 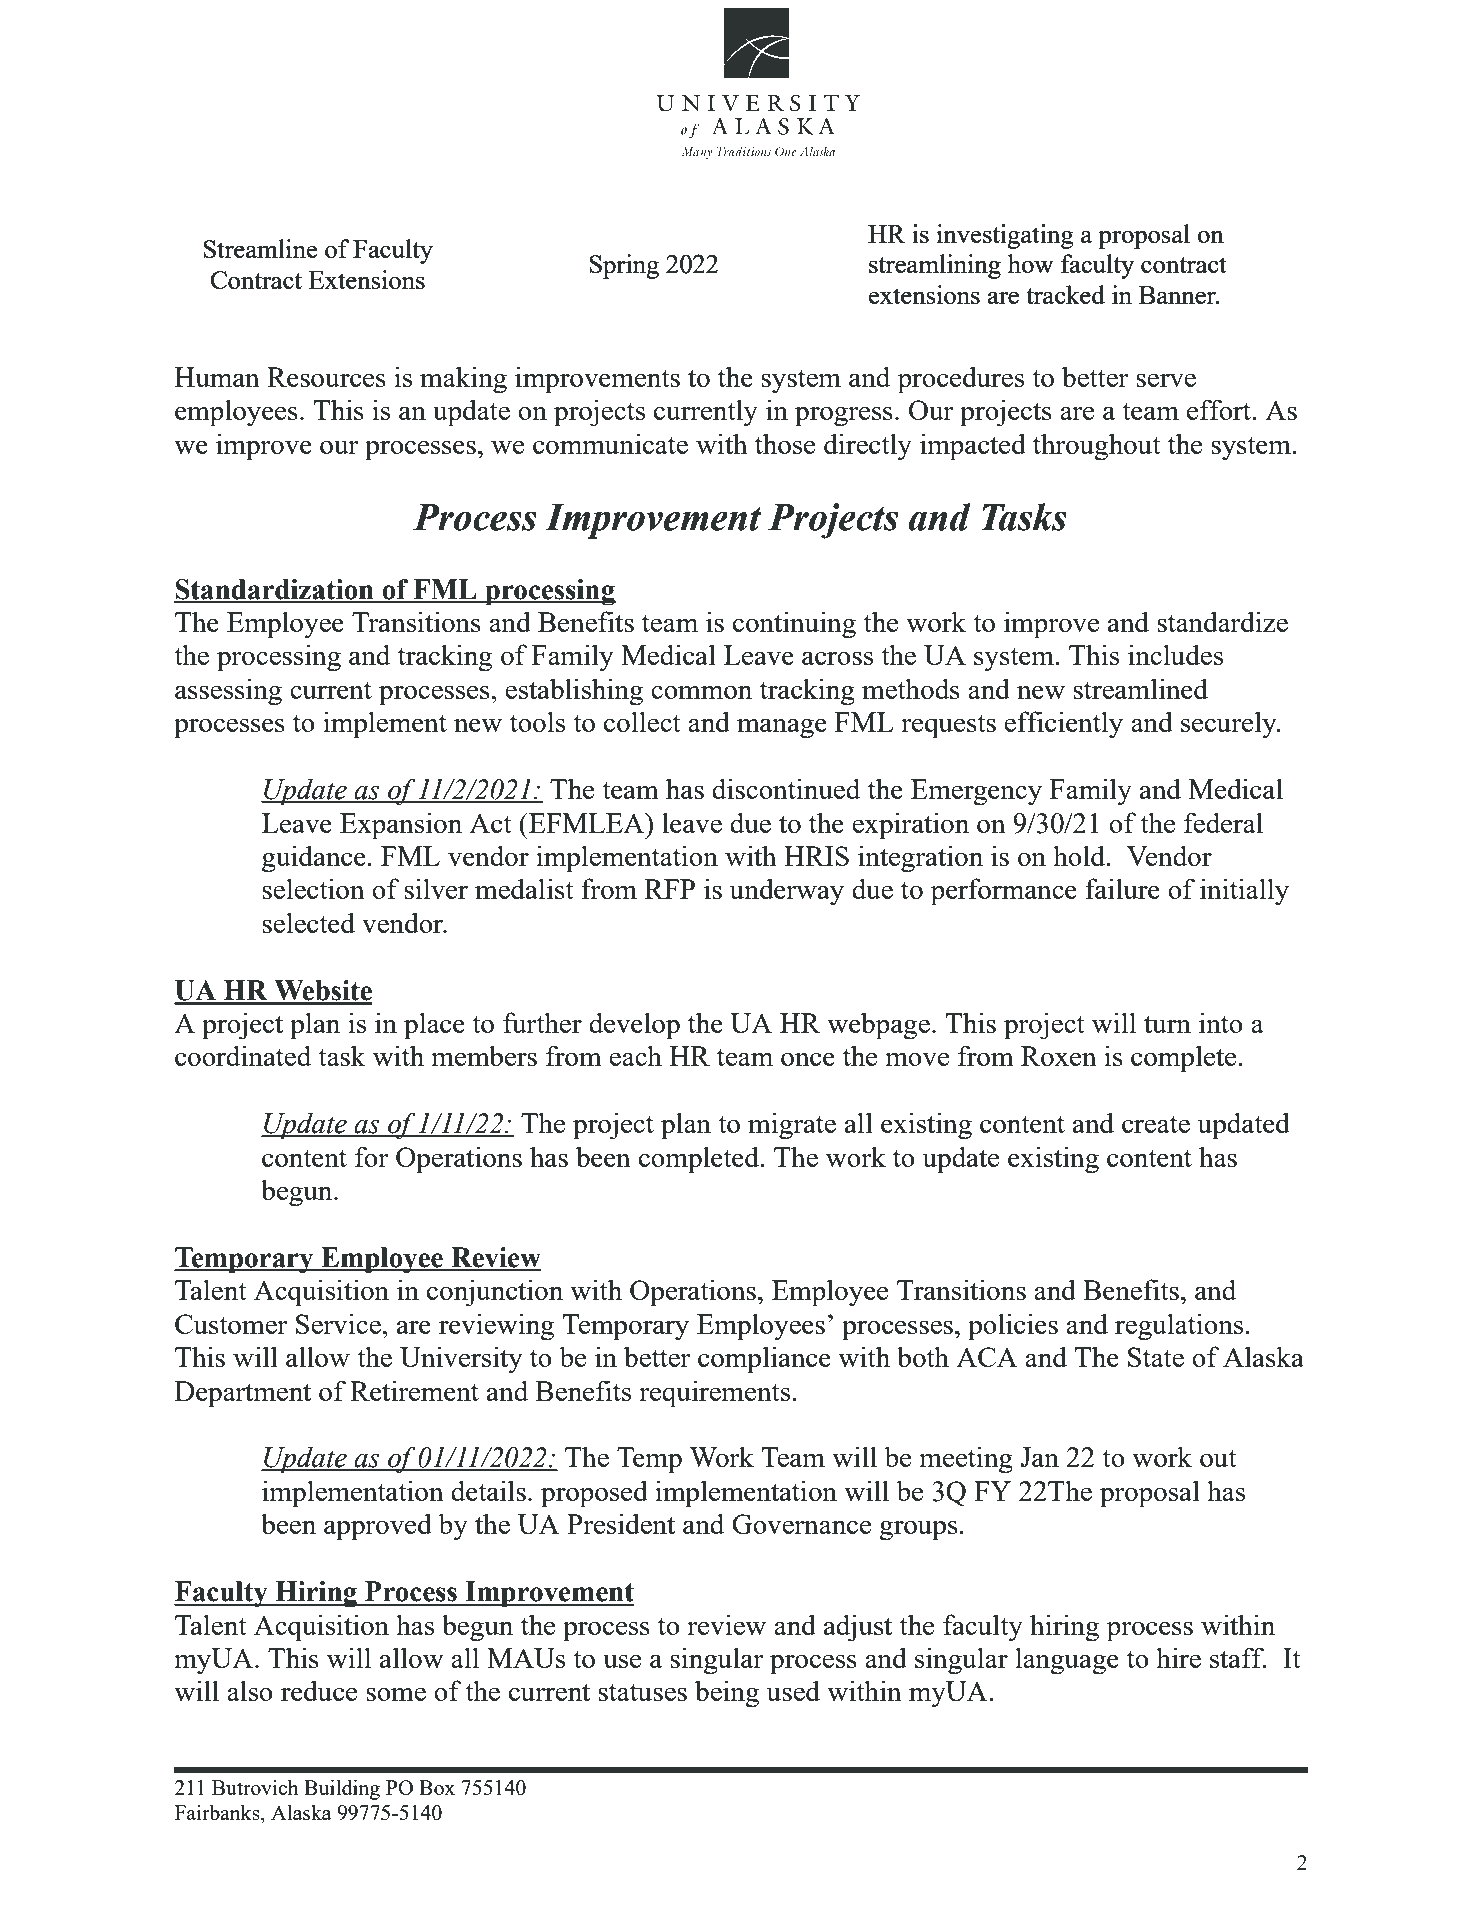 I want to click on Spring, so click(x=624, y=266).
